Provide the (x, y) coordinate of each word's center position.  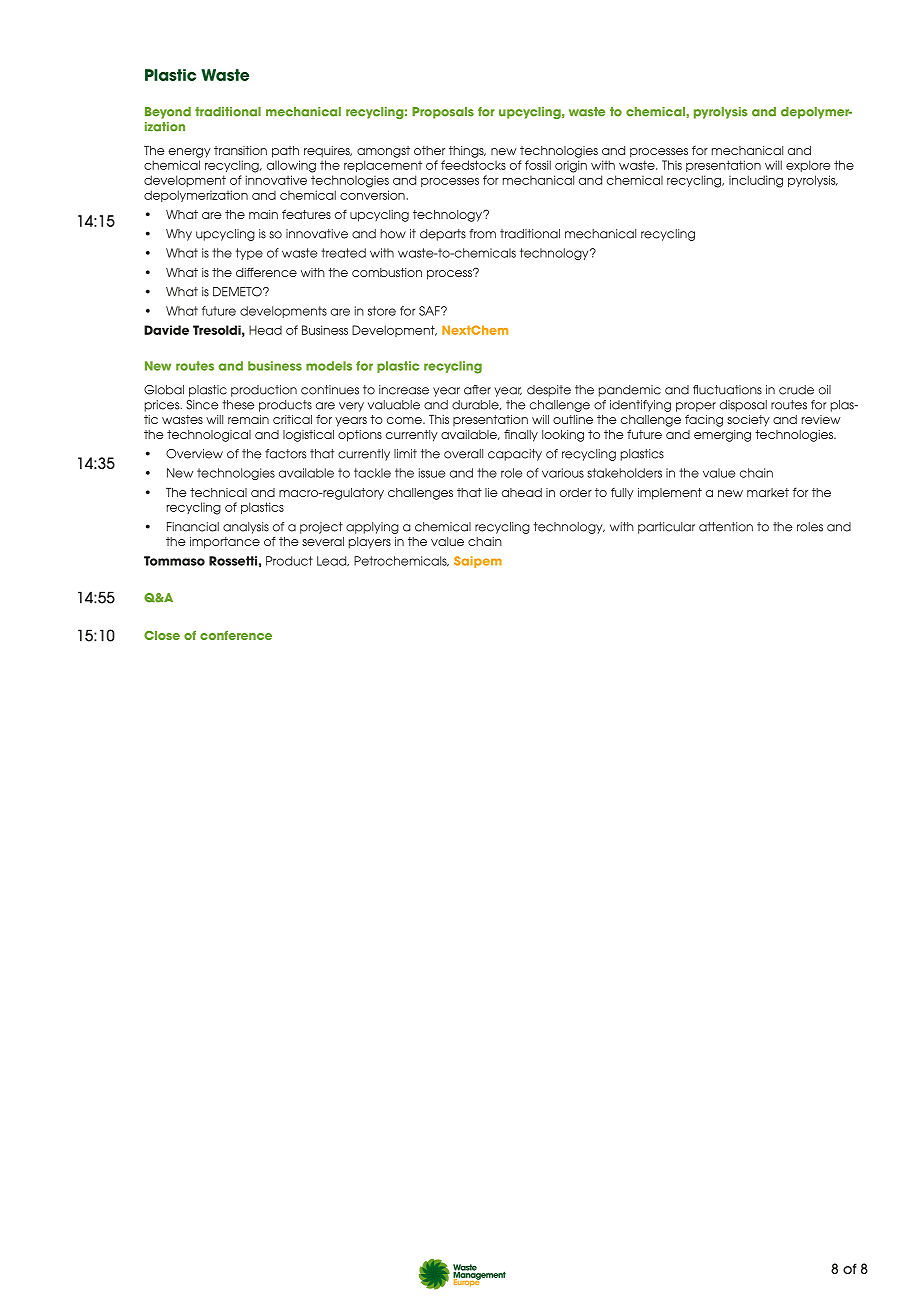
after (477, 390)
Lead (333, 561)
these (238, 405)
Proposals (443, 113)
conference (236, 635)
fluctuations (727, 390)
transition (240, 150)
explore (808, 166)
